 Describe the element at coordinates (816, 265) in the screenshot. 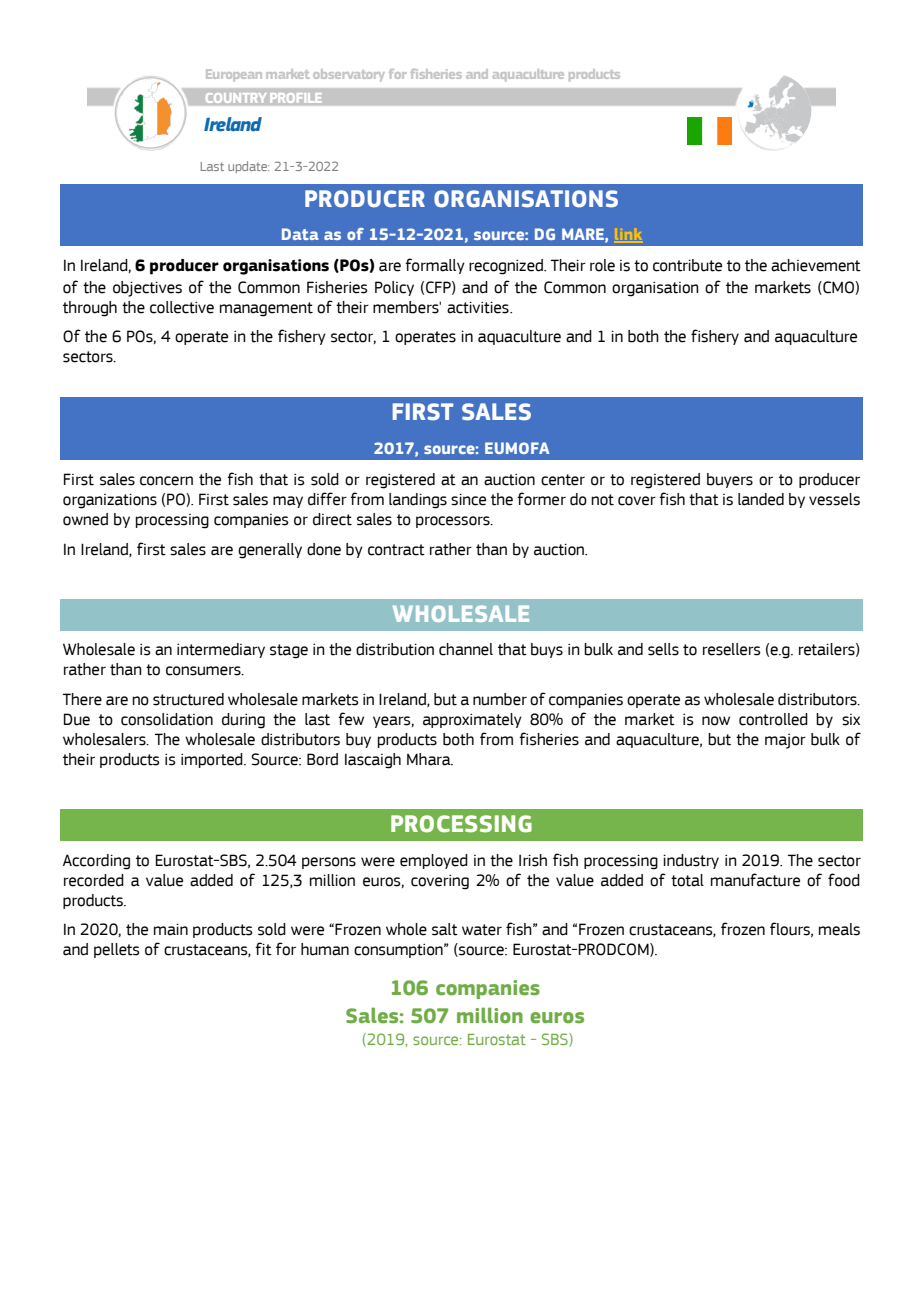

I see `achievement` at that location.
